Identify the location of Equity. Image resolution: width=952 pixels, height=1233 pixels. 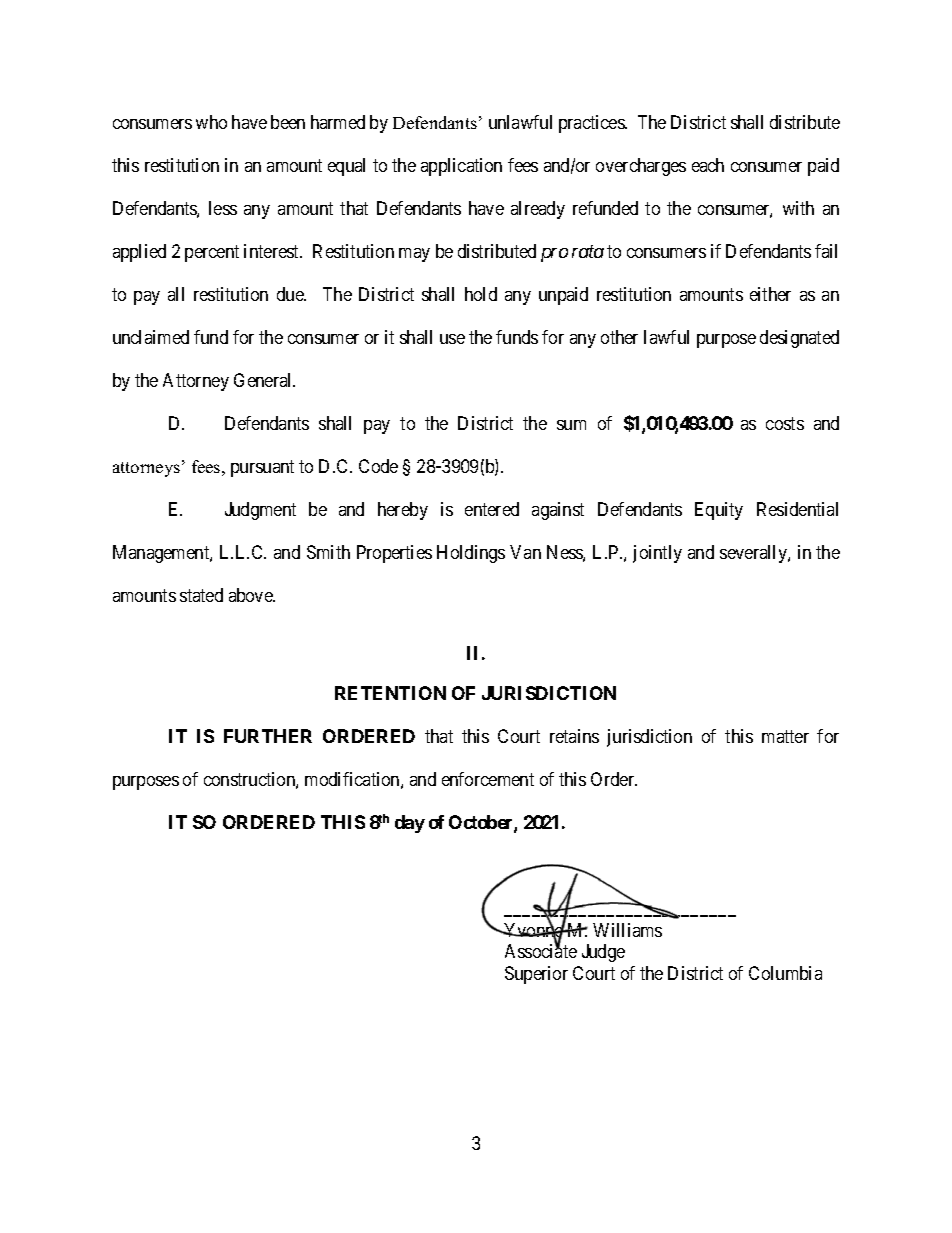
(719, 511).
